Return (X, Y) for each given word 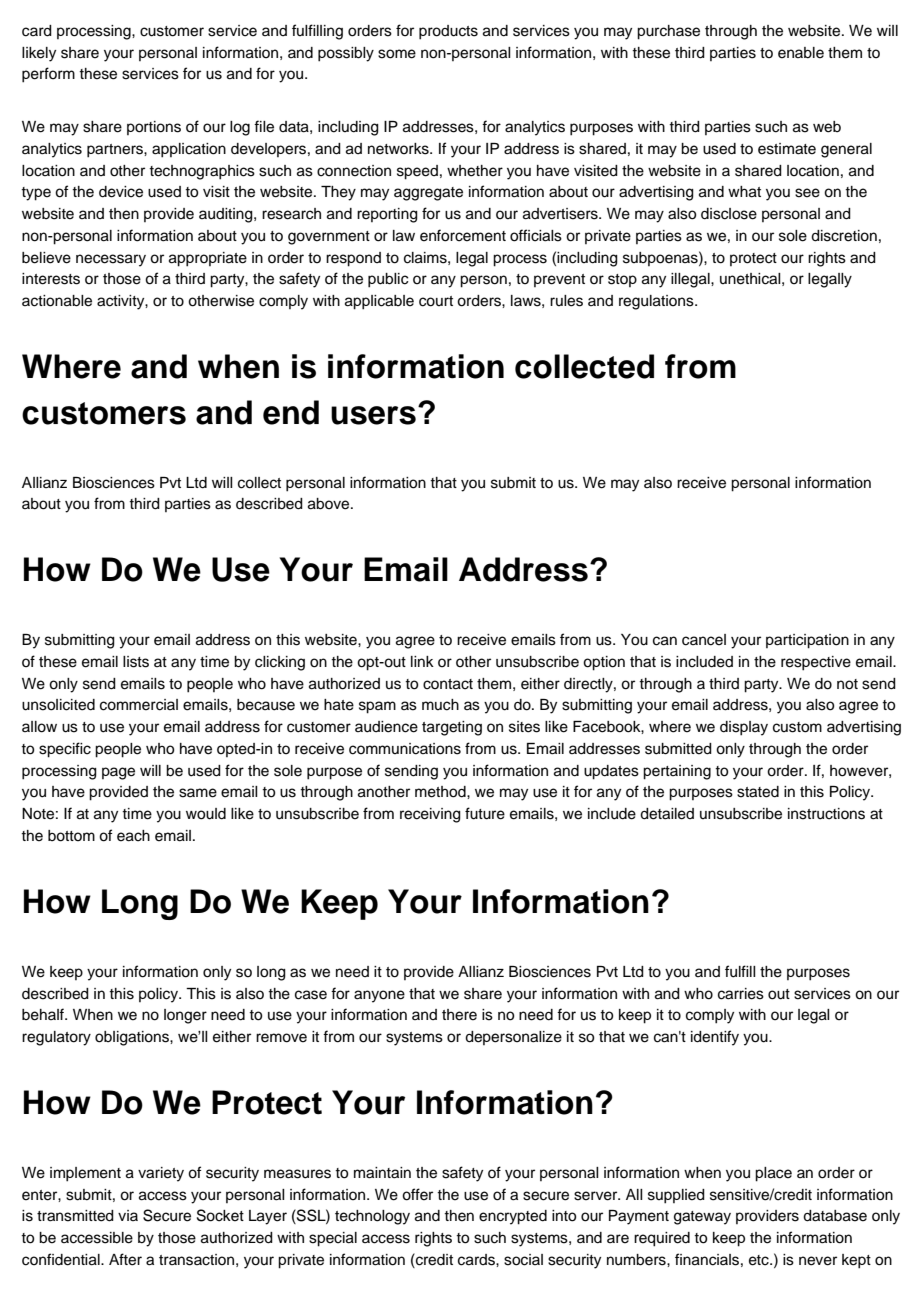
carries (741, 994)
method (441, 792)
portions (154, 128)
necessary (111, 260)
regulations (657, 302)
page (118, 773)
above (330, 504)
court (436, 301)
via (128, 1215)
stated (758, 792)
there (459, 1015)
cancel (704, 640)
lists (136, 662)
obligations (133, 1038)
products (448, 32)
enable (801, 53)
